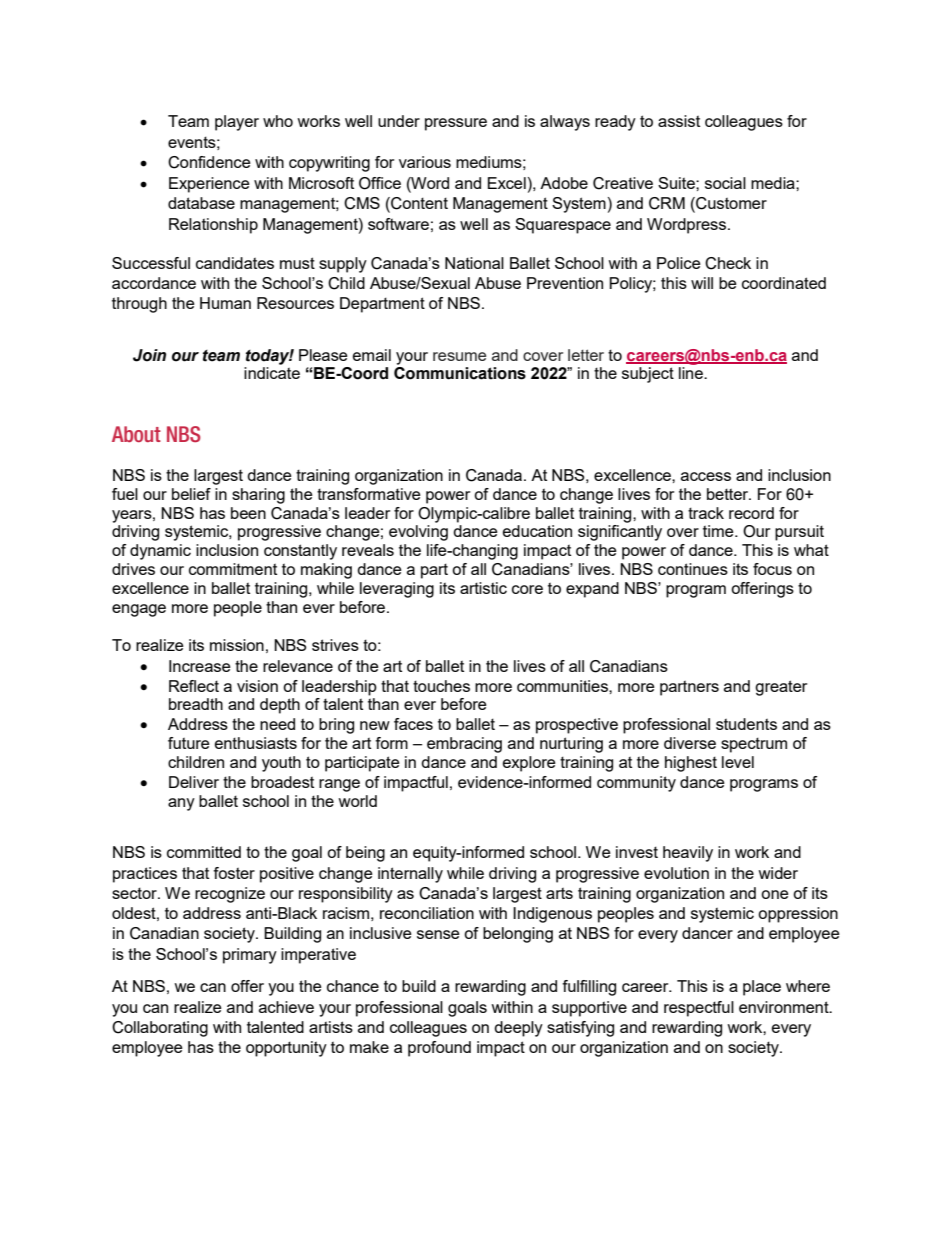 The image size is (952, 1233). I want to click on profound, so click(439, 1049).
